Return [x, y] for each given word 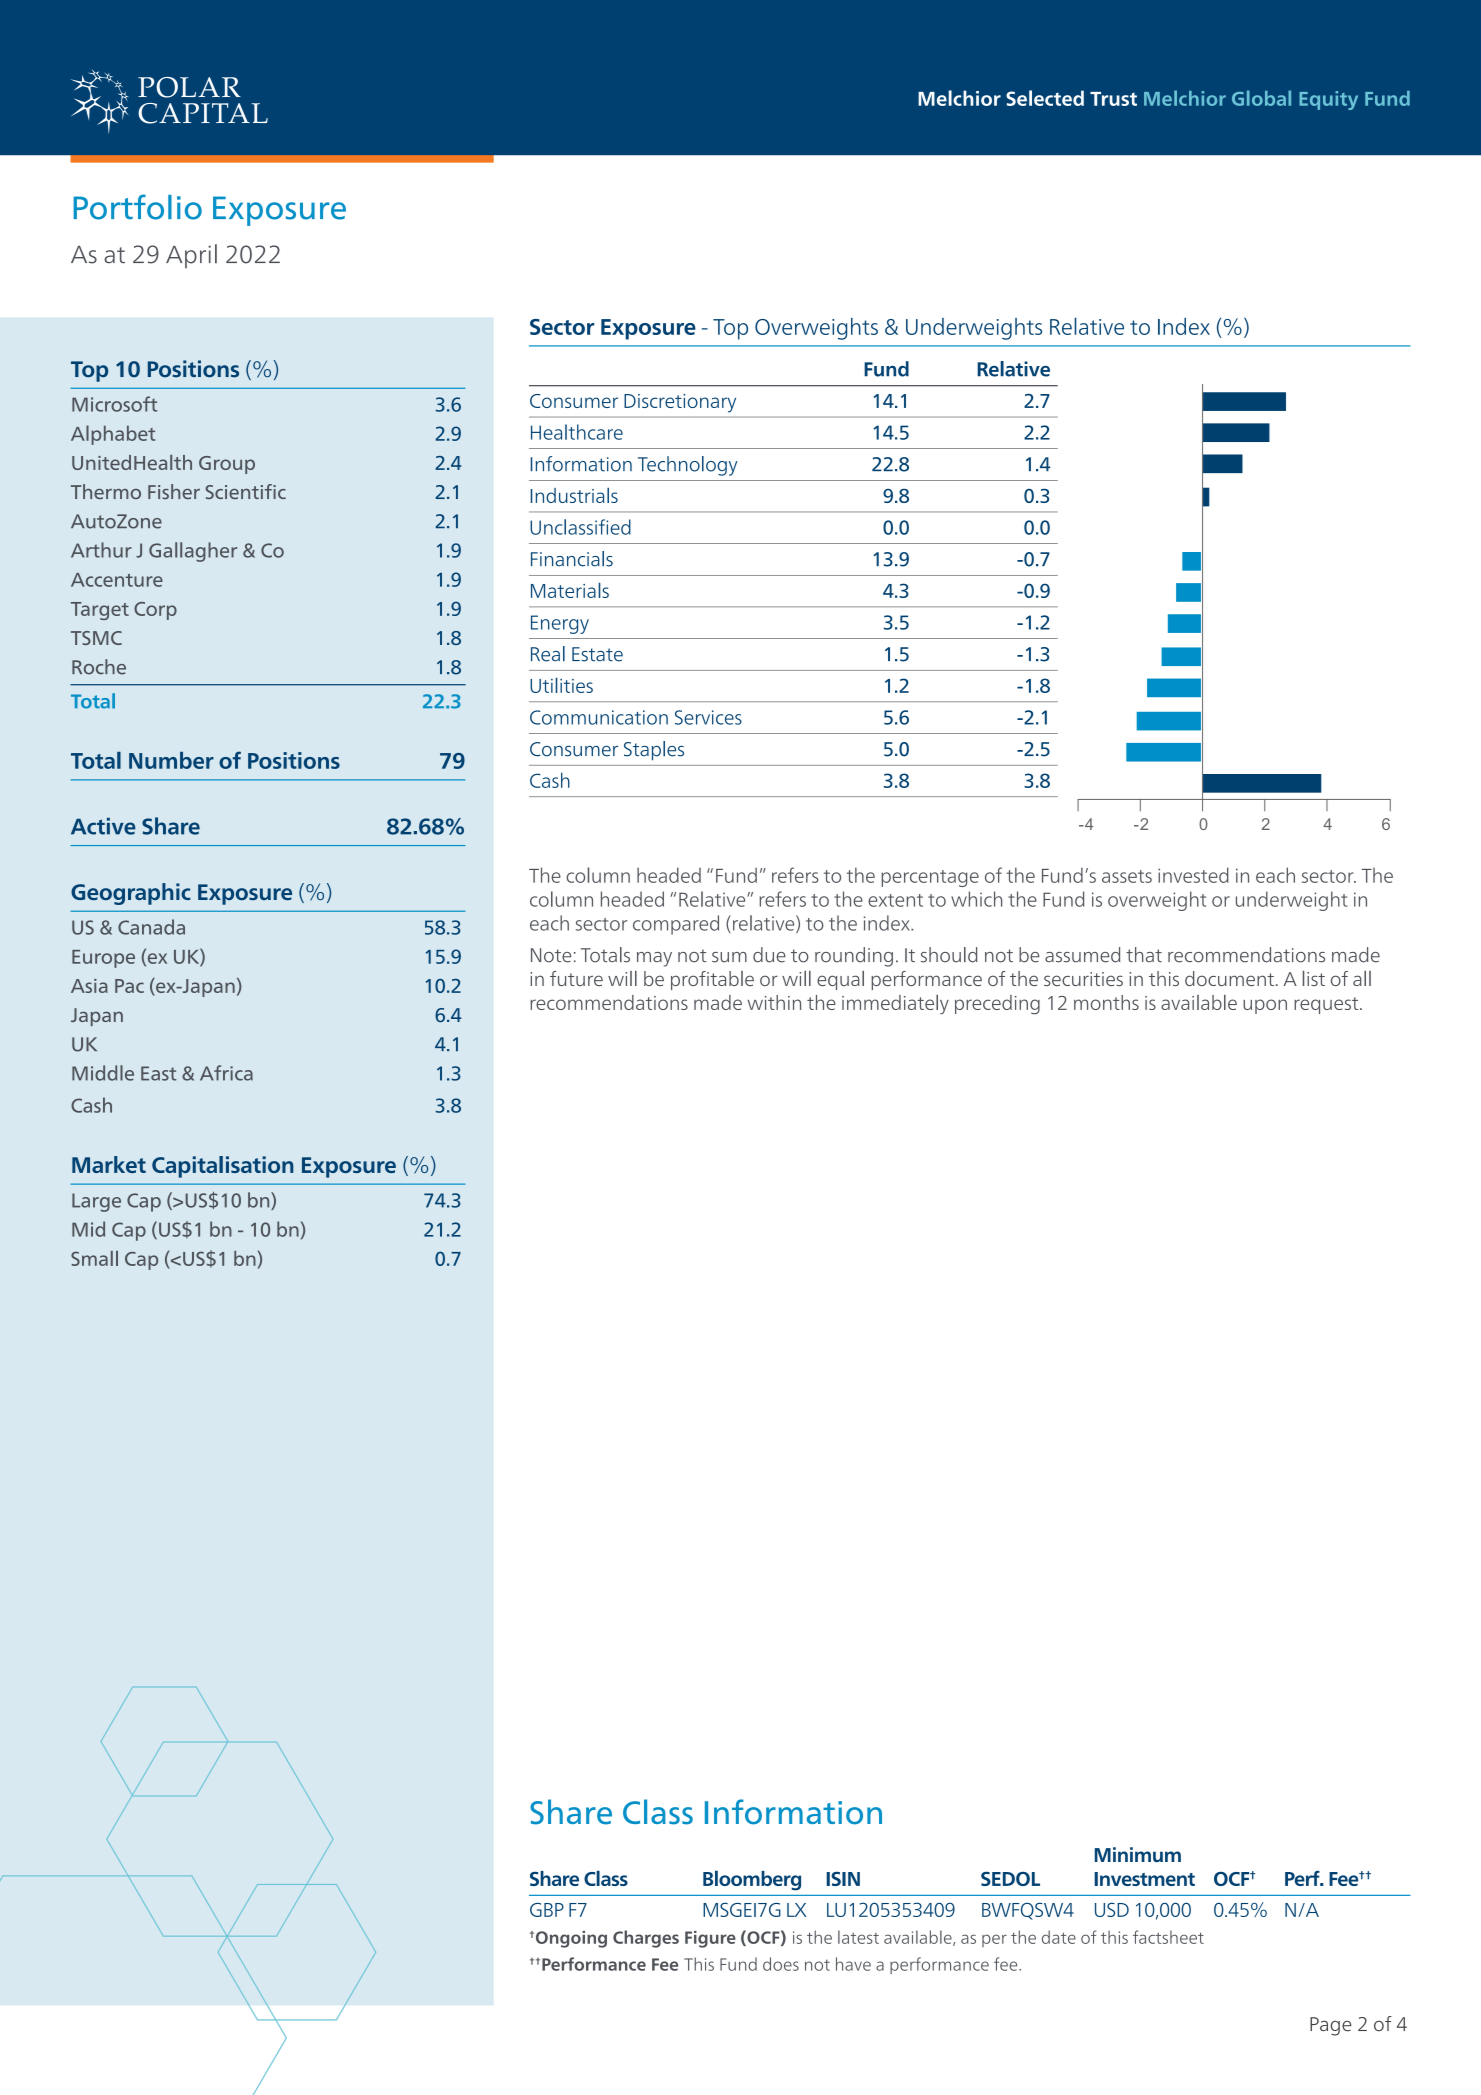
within [774, 1002]
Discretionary [680, 403]
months [1106, 1002]
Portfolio [137, 207]
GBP [547, 1910]
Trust [1113, 99]
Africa [226, 1073]
